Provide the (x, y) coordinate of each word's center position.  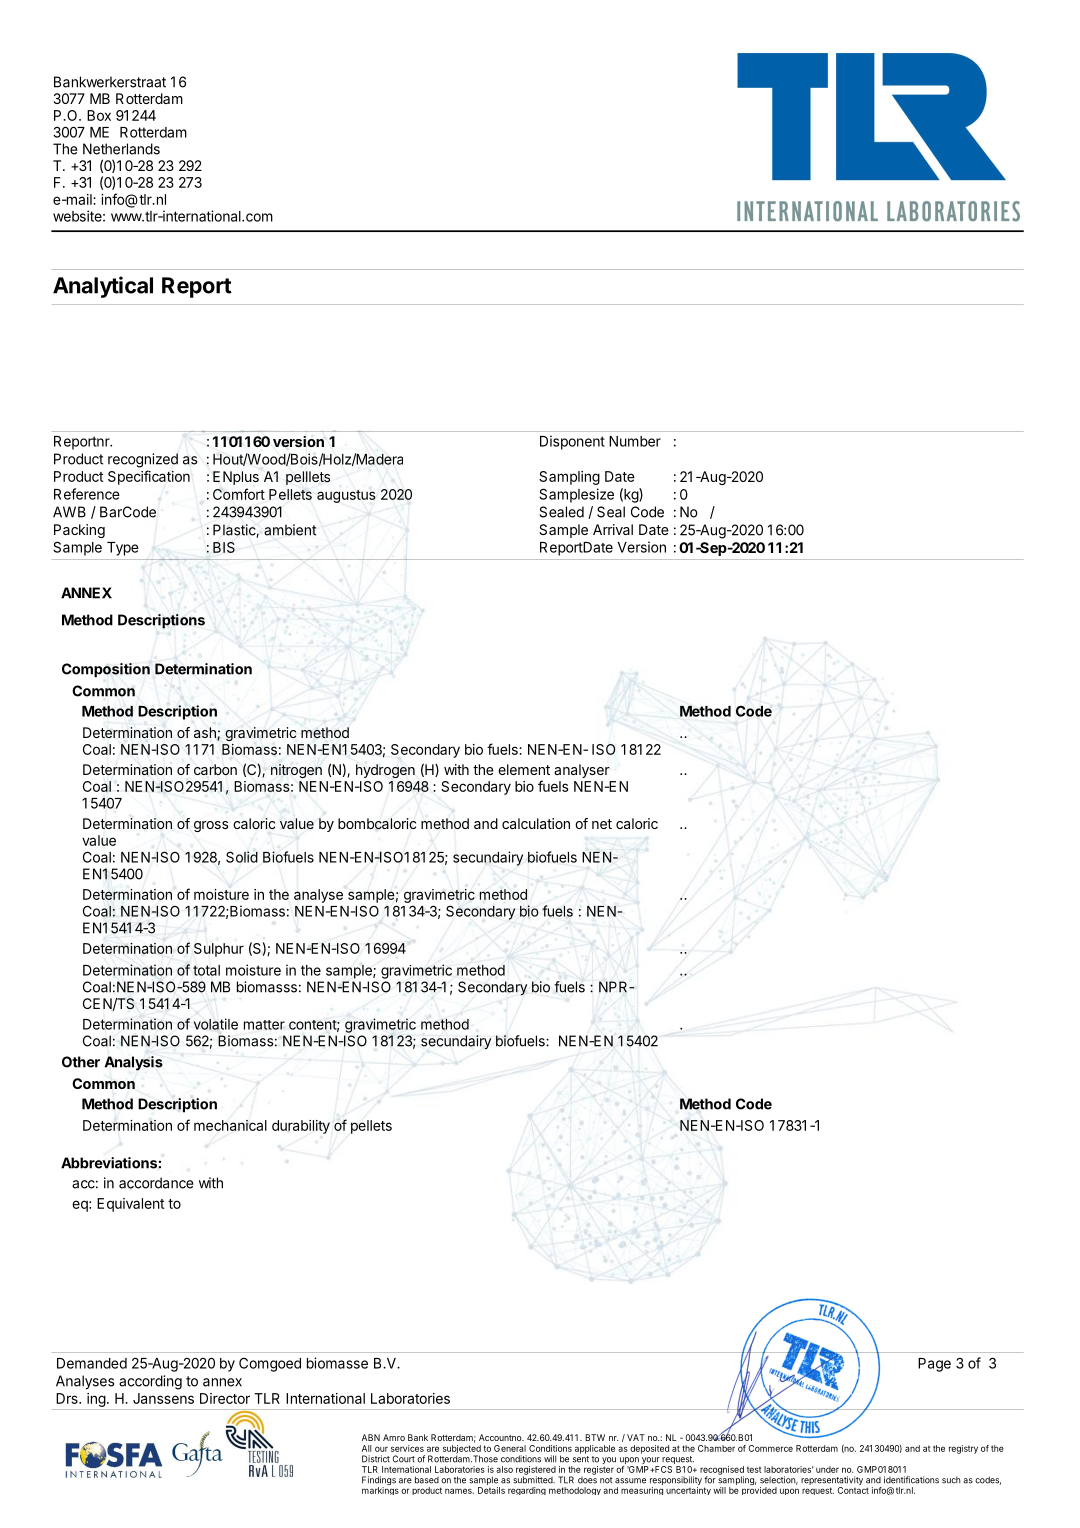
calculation (536, 823)
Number (635, 441)
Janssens (163, 1398)
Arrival (613, 529)
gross (211, 826)
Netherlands (121, 149)
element (524, 769)
